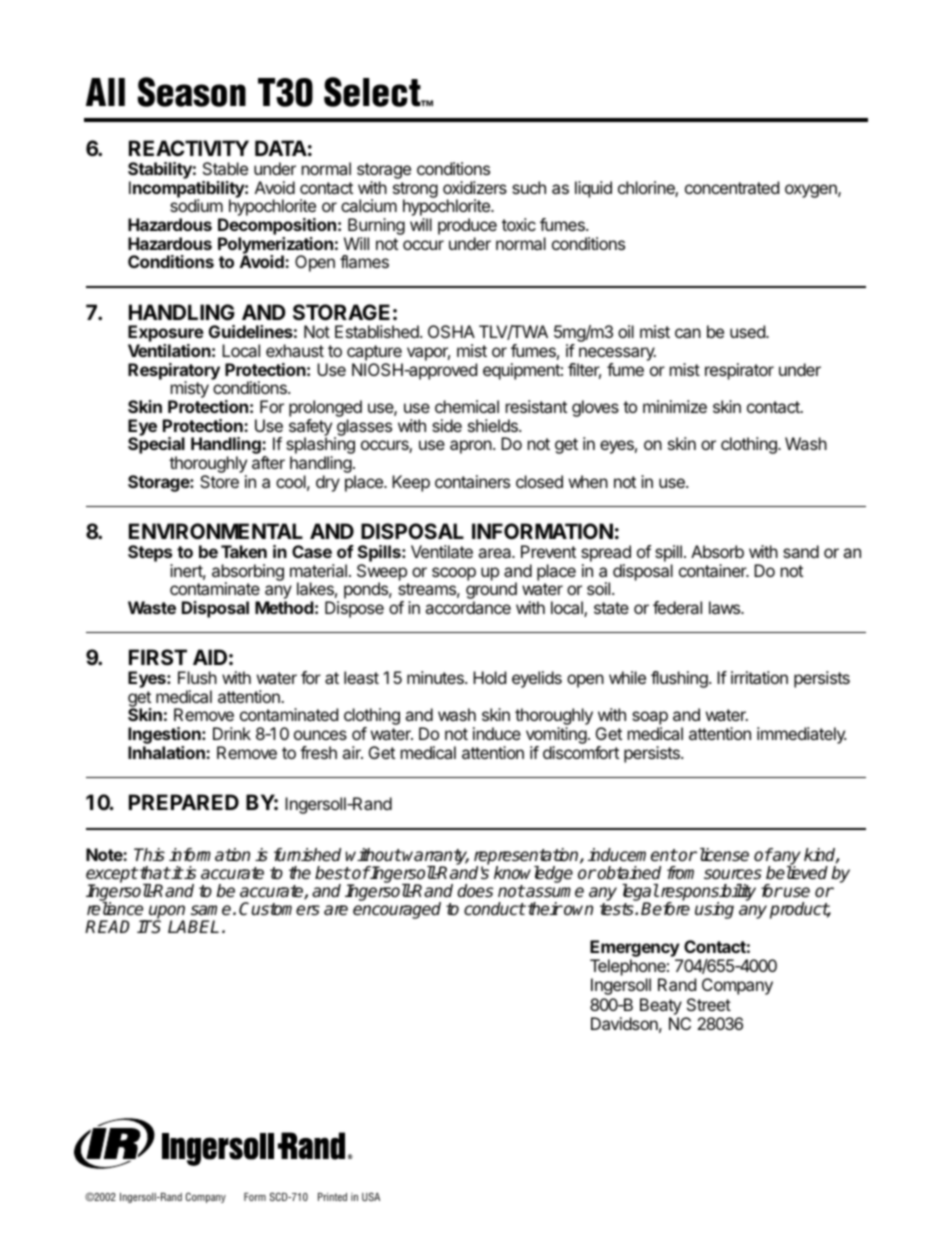  I want to click on minimize, so click(675, 406).
